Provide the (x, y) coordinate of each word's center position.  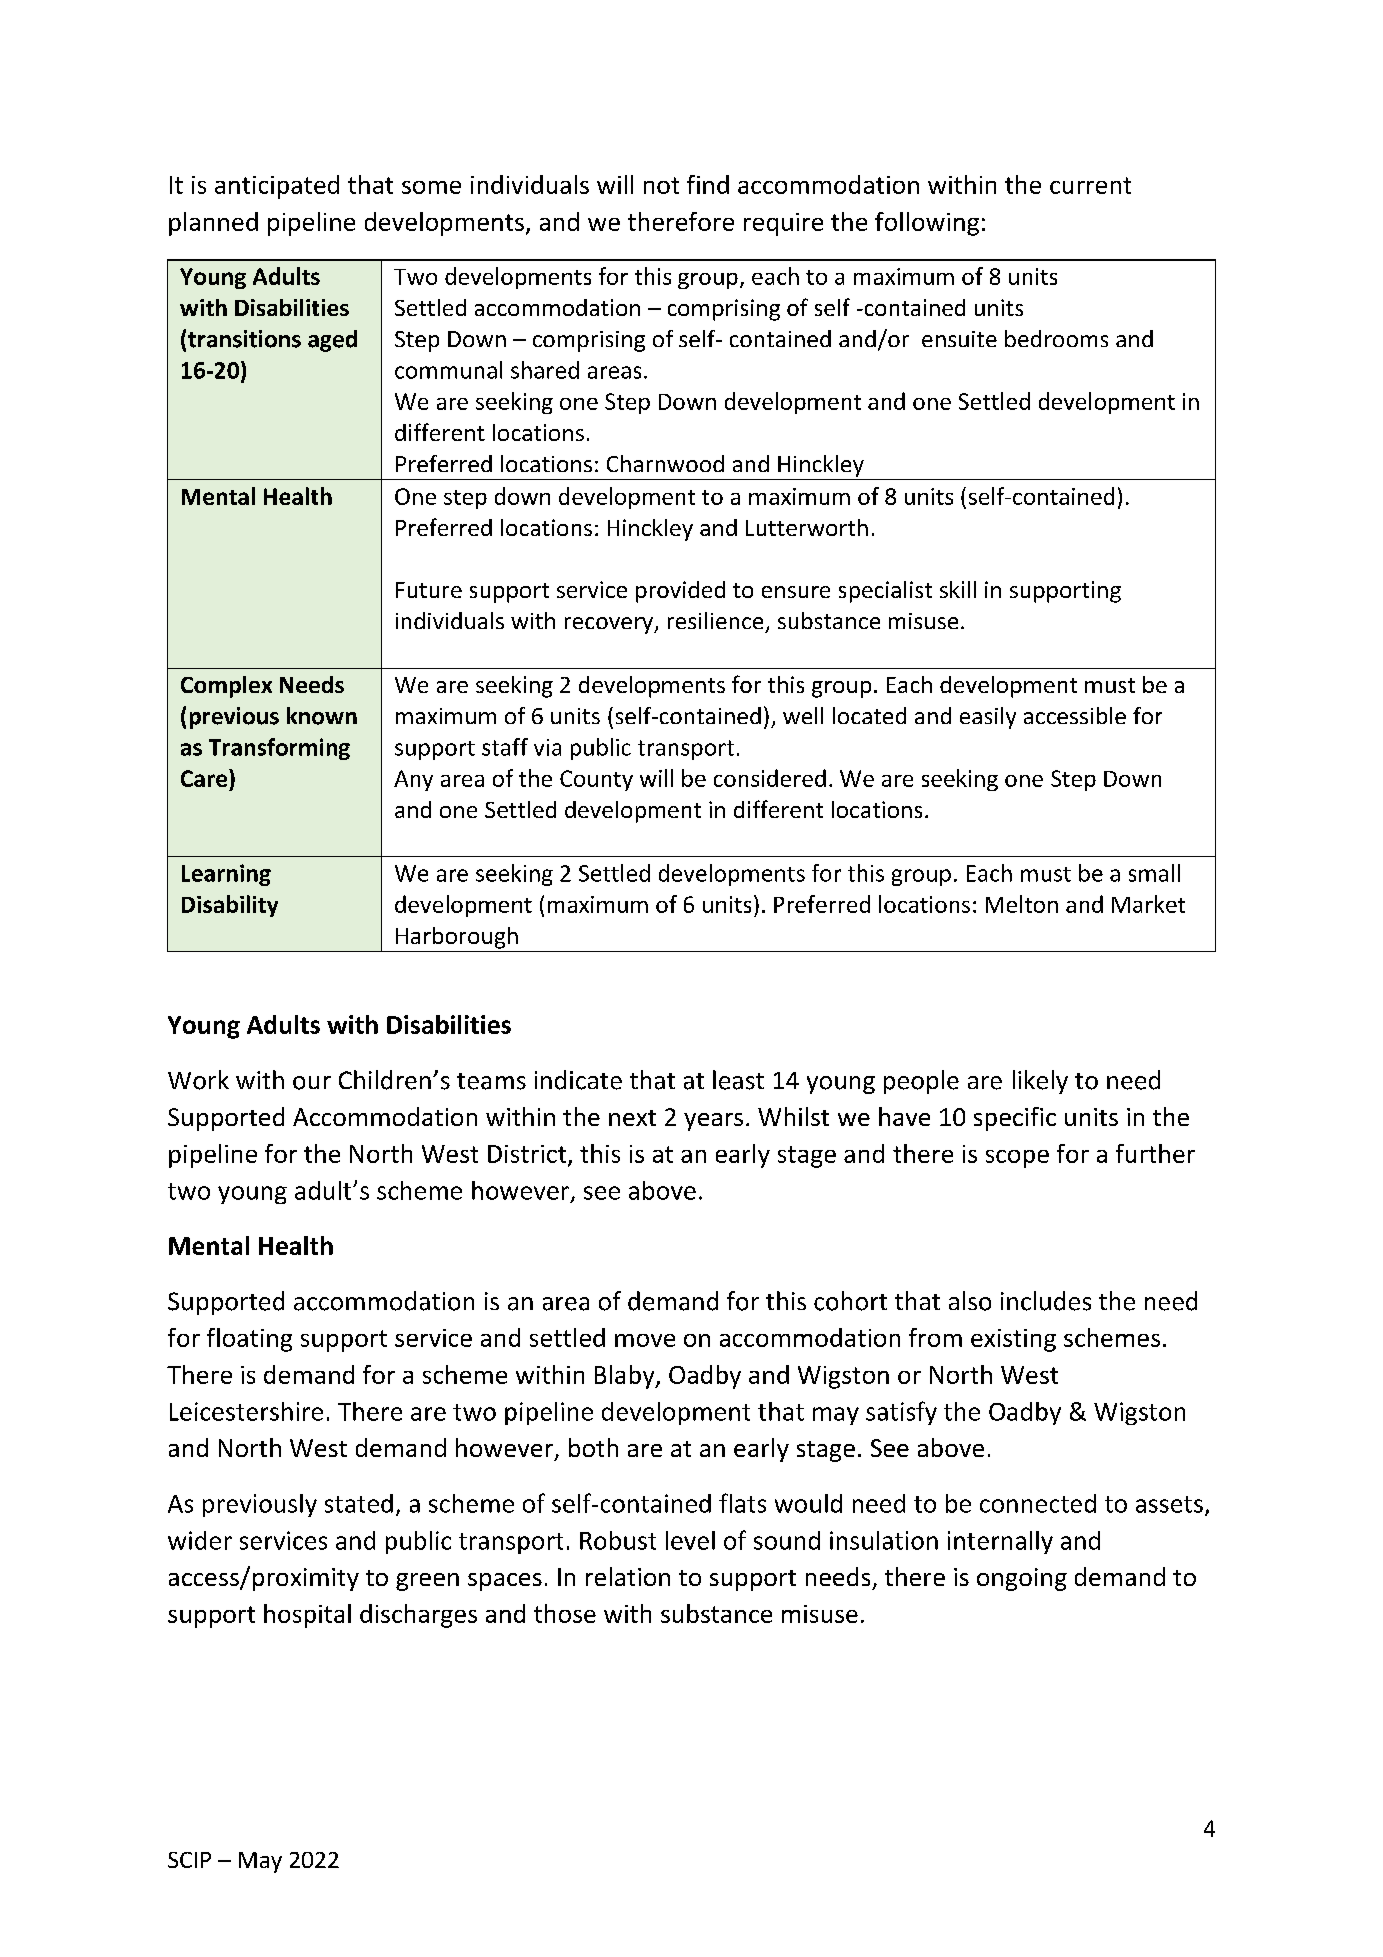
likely (1040, 1082)
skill (958, 589)
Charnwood (665, 463)
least (738, 1080)
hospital (307, 1616)
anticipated (277, 187)
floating (249, 1340)
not (661, 185)
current (1090, 185)
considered (770, 778)
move (645, 1340)
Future (429, 590)
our (312, 1083)
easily (988, 718)
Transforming (279, 749)
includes (1046, 1301)
